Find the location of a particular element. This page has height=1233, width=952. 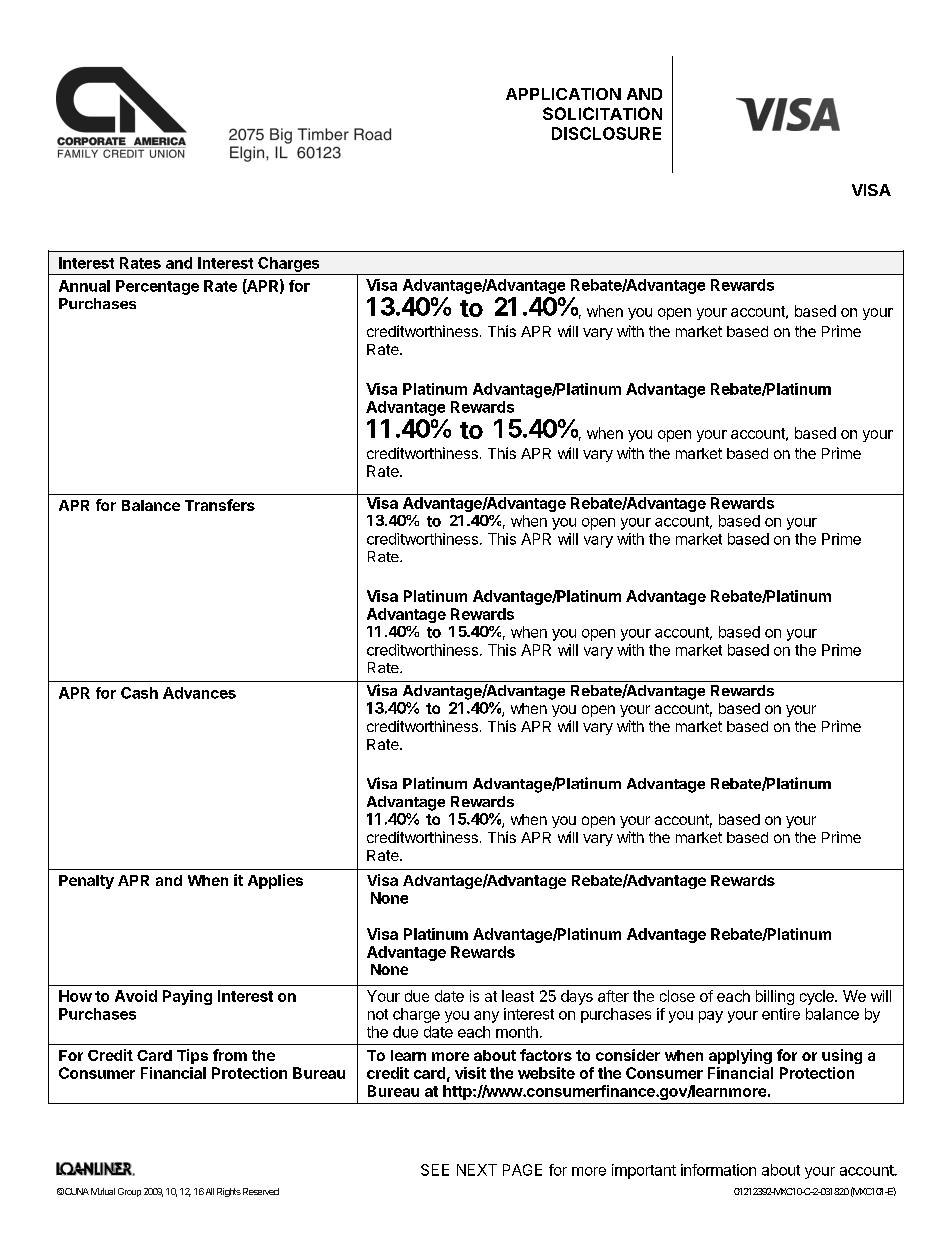

SOLICITATION is located at coordinates (602, 113).
